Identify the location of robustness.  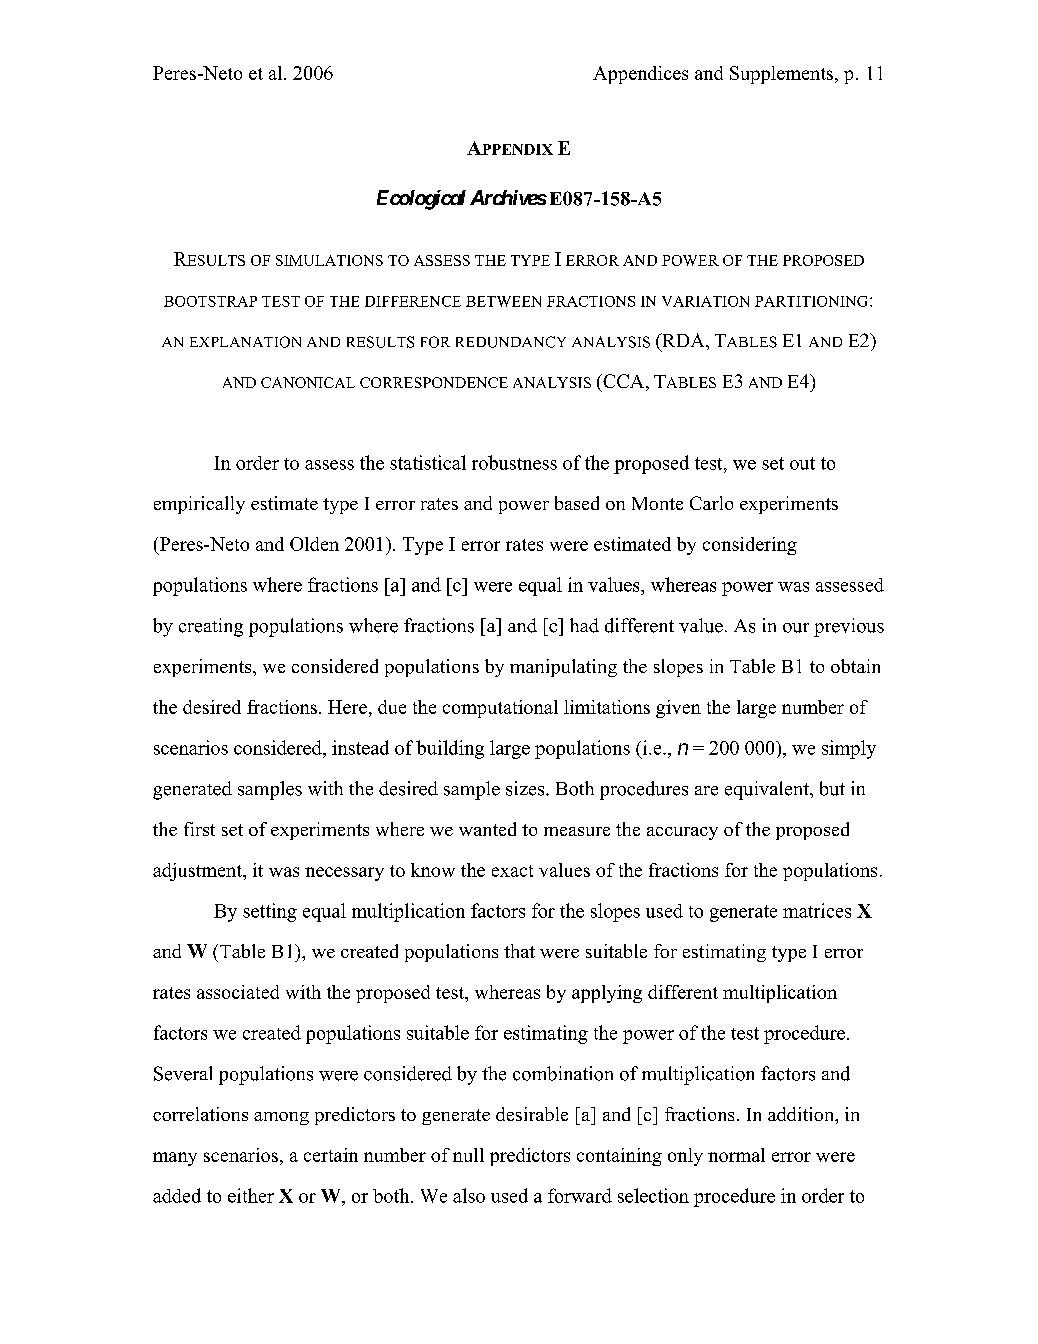
(514, 462).
